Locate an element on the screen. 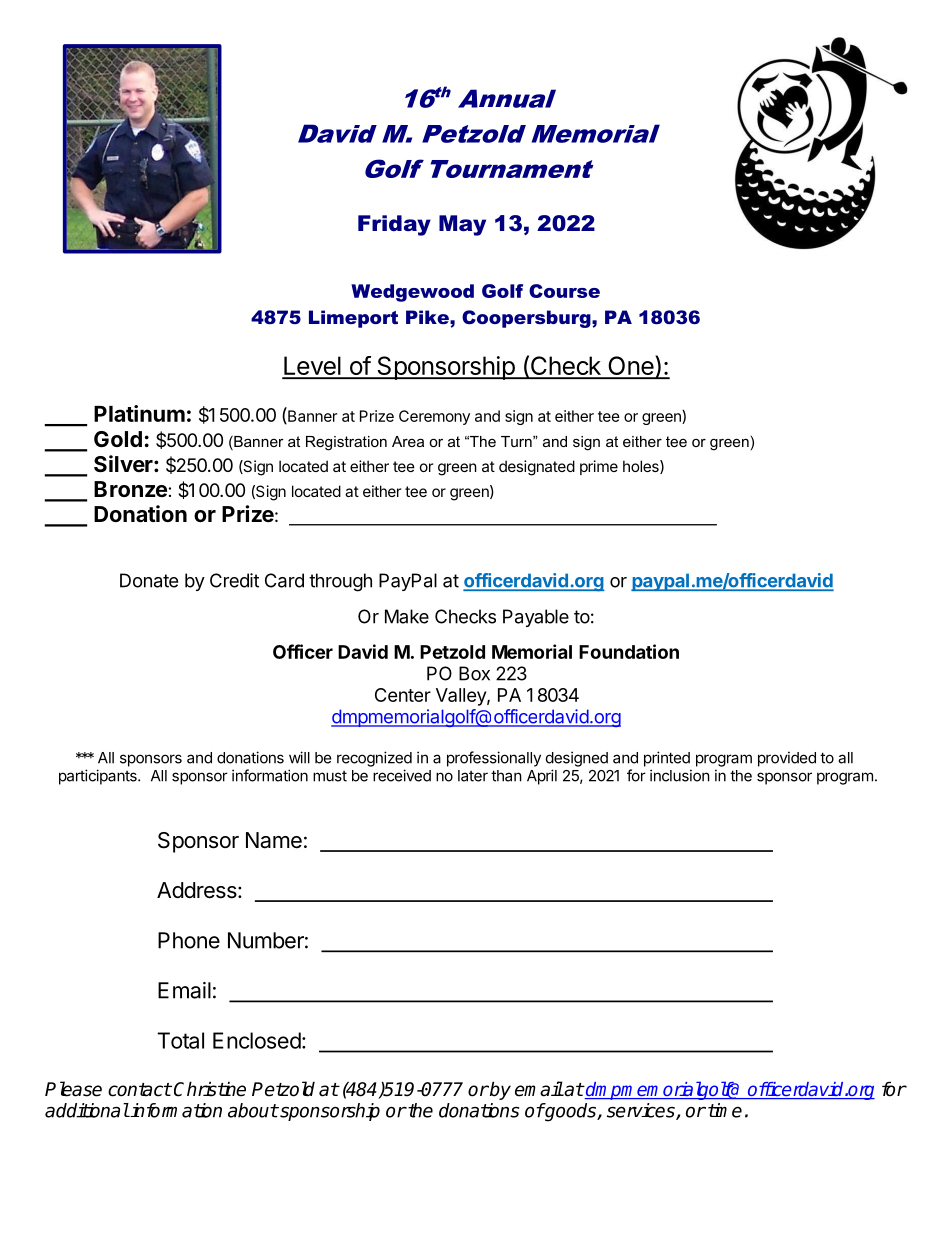 Image resolution: width=952 pixels, height=1233 pixels. through is located at coordinates (340, 582).
